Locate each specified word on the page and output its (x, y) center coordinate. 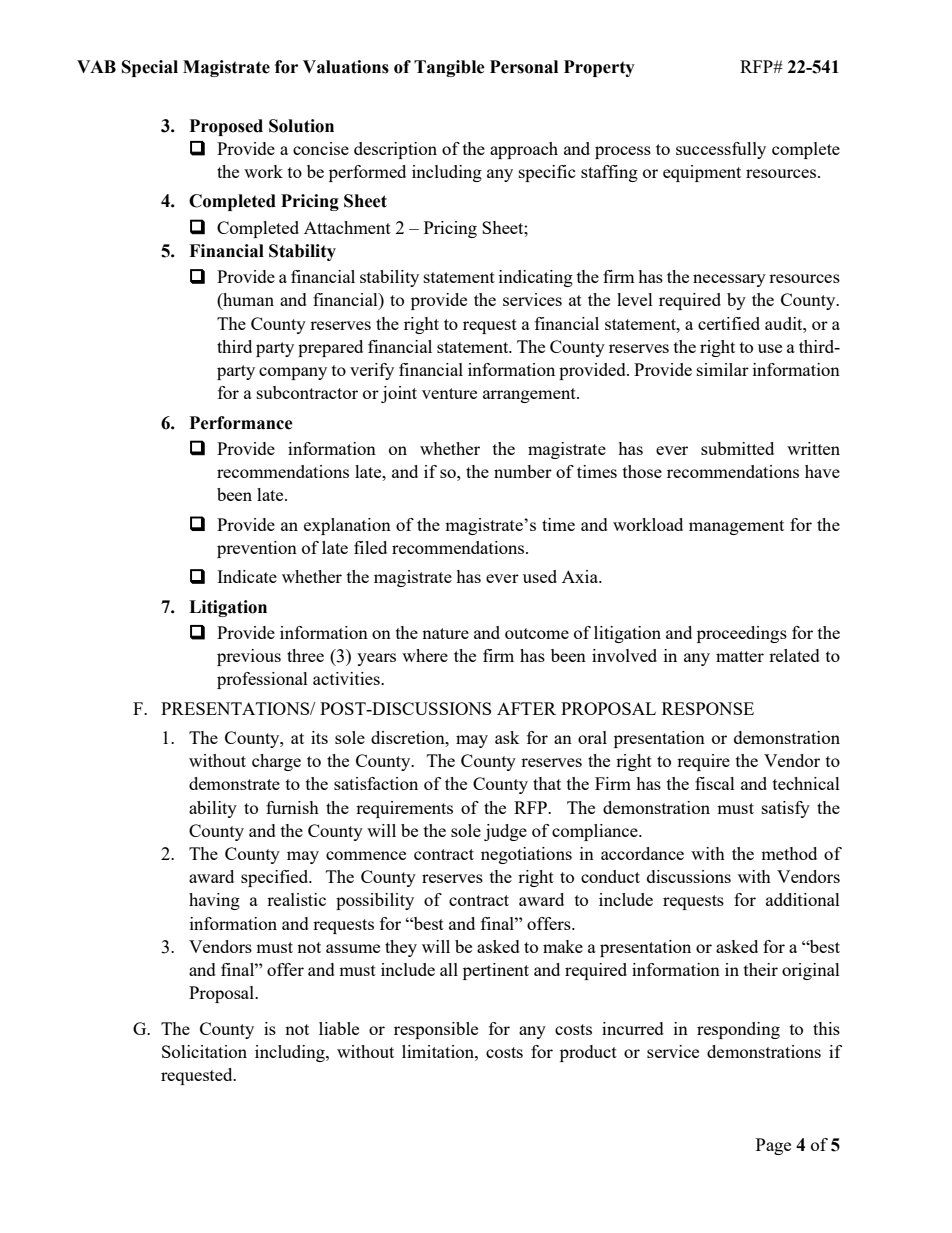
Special (150, 68)
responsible (436, 1030)
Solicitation (204, 1051)
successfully (721, 150)
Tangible (449, 68)
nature (445, 633)
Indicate (247, 576)
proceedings (742, 634)
